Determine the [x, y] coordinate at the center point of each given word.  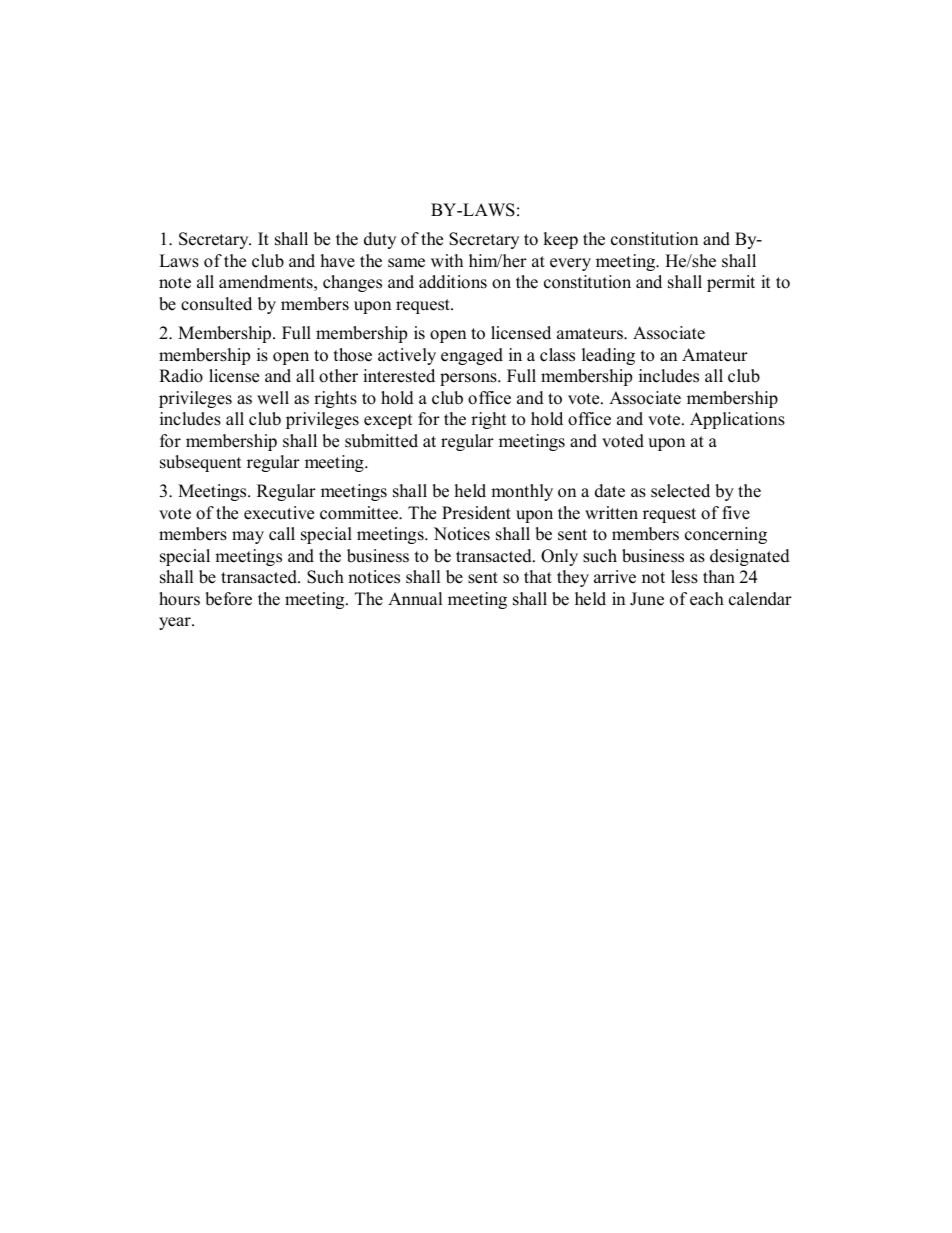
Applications [737, 420]
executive [279, 513]
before [228, 599]
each [707, 599]
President [476, 513]
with [447, 260]
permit [731, 283]
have [338, 261]
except [388, 421]
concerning [726, 535]
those [353, 355]
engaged [472, 356]
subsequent [201, 463]
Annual [415, 599]
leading [608, 356]
